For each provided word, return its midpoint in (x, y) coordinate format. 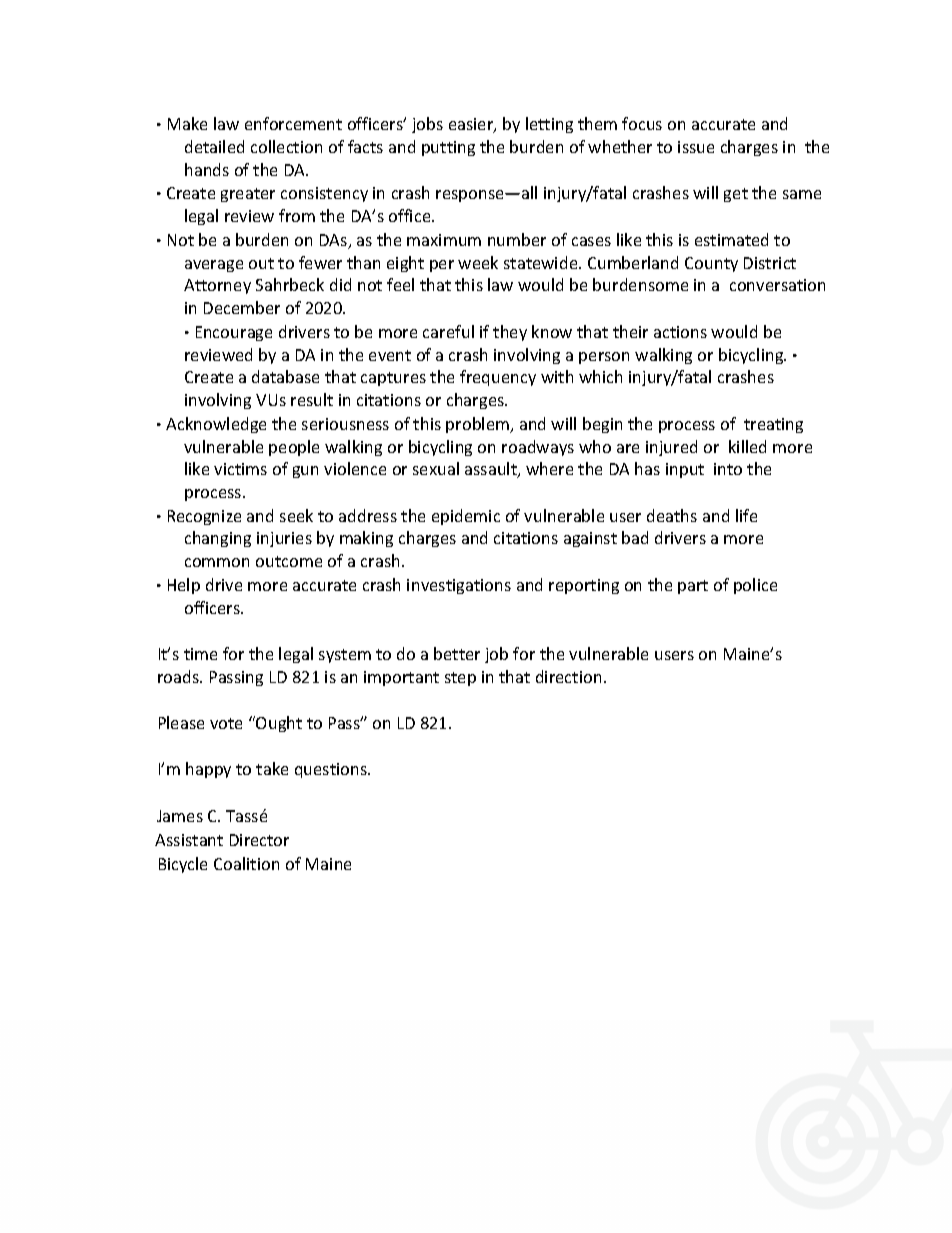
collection (286, 146)
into (728, 469)
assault (492, 470)
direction (568, 676)
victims (240, 469)
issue (696, 147)
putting (448, 148)
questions (332, 770)
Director (259, 840)
